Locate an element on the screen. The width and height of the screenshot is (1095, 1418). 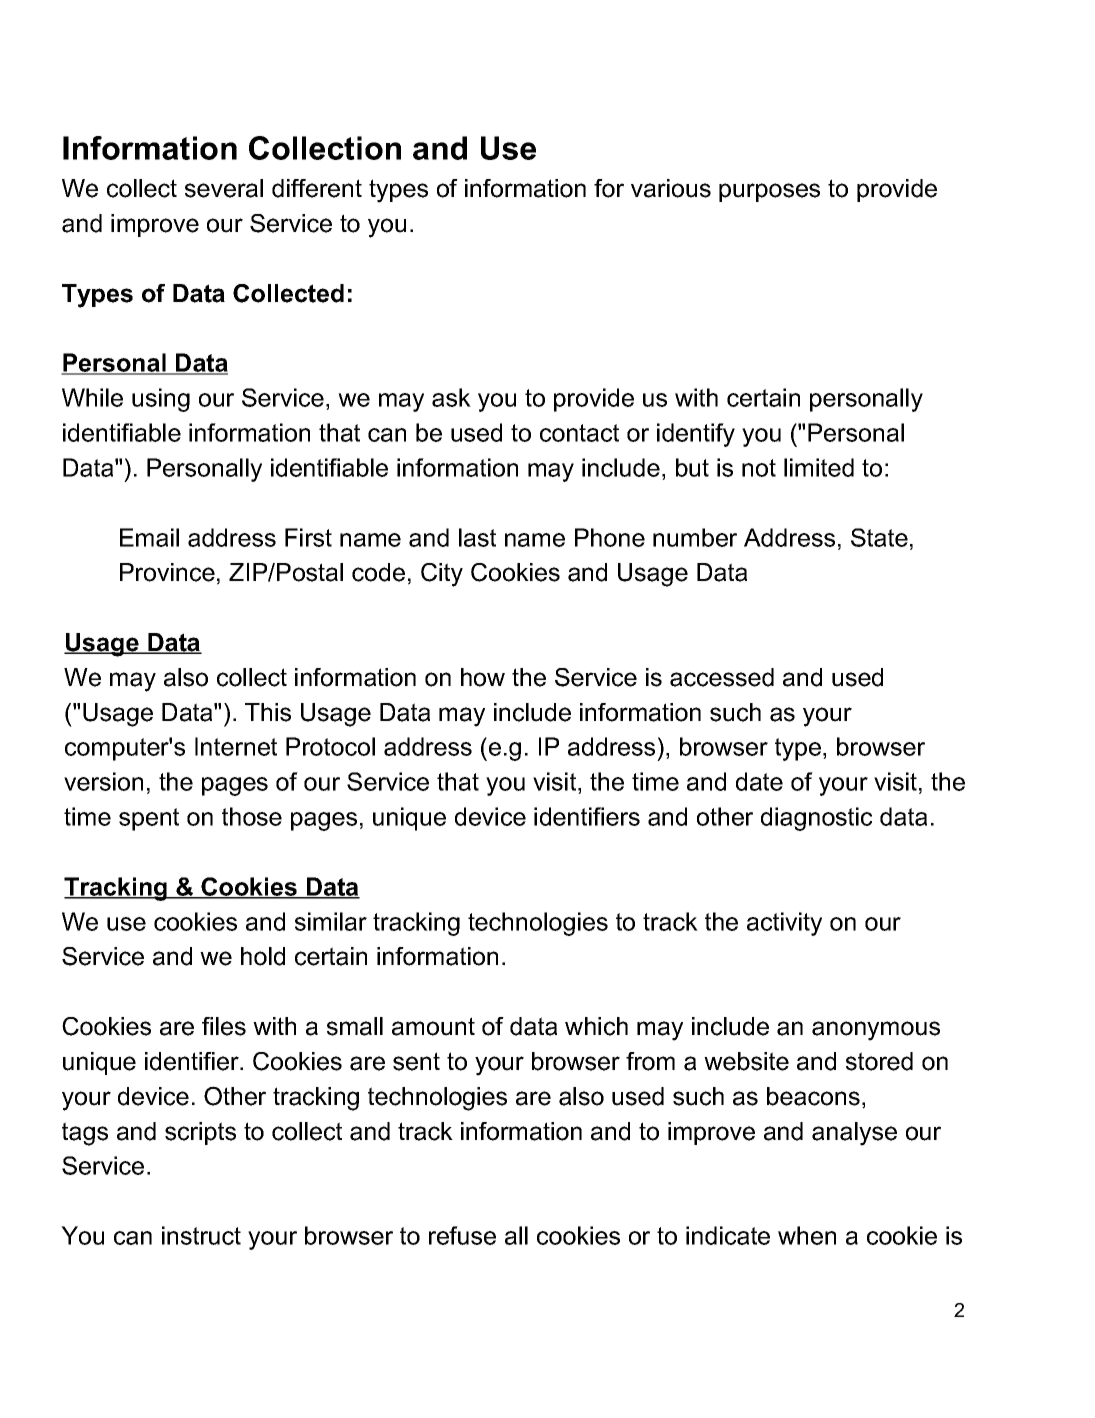
instruct is located at coordinates (201, 1235).
